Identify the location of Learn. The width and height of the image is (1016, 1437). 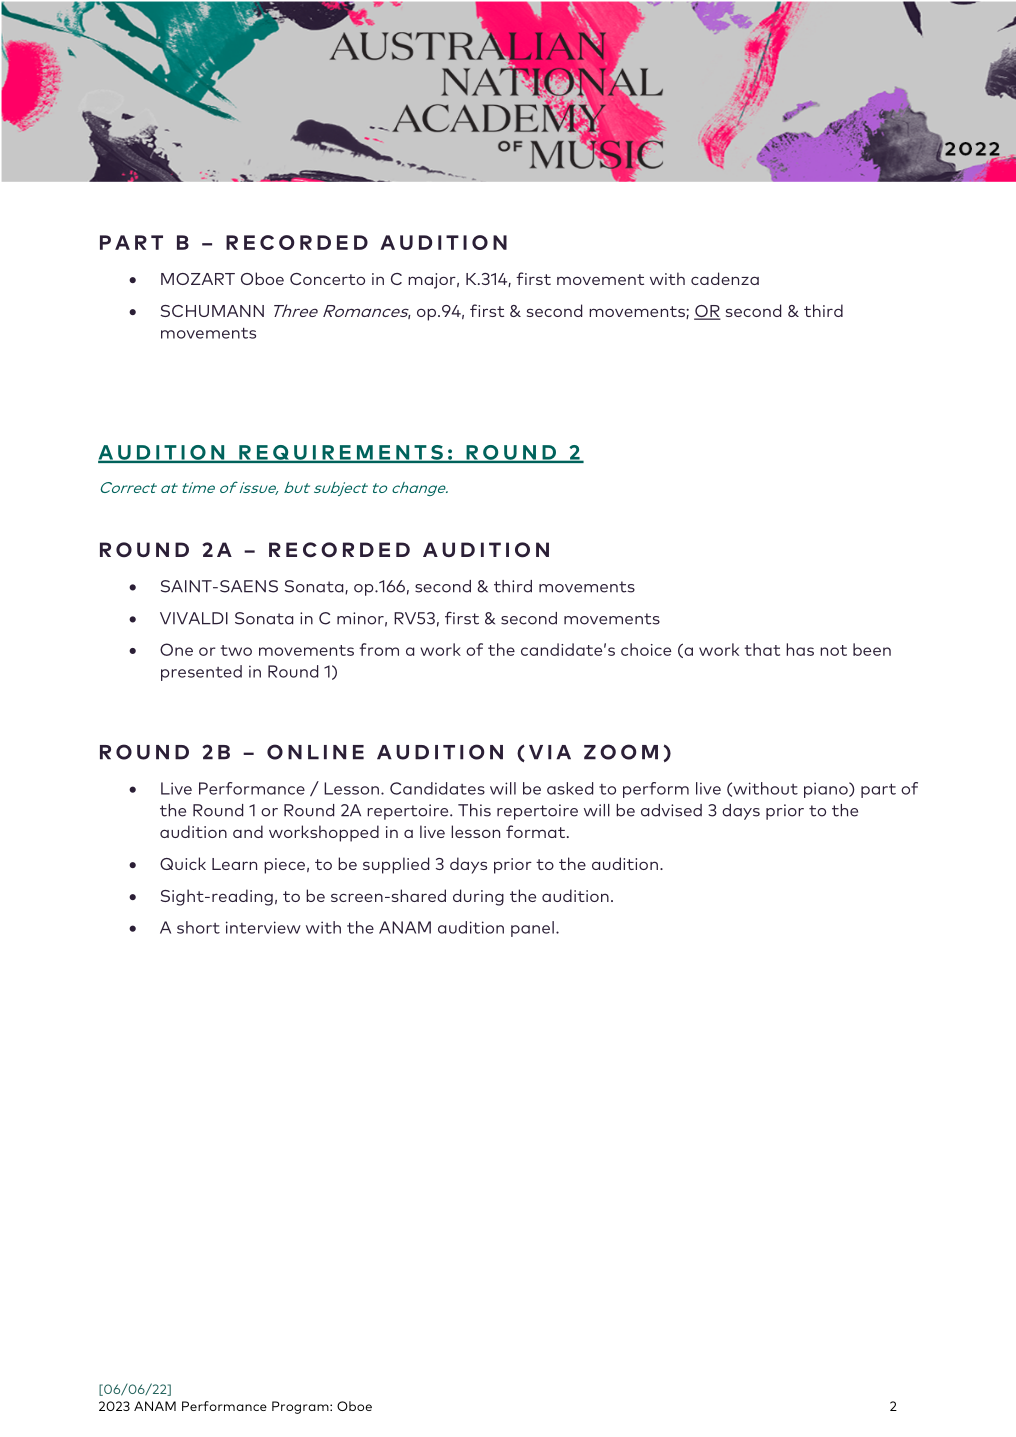
(234, 864).
